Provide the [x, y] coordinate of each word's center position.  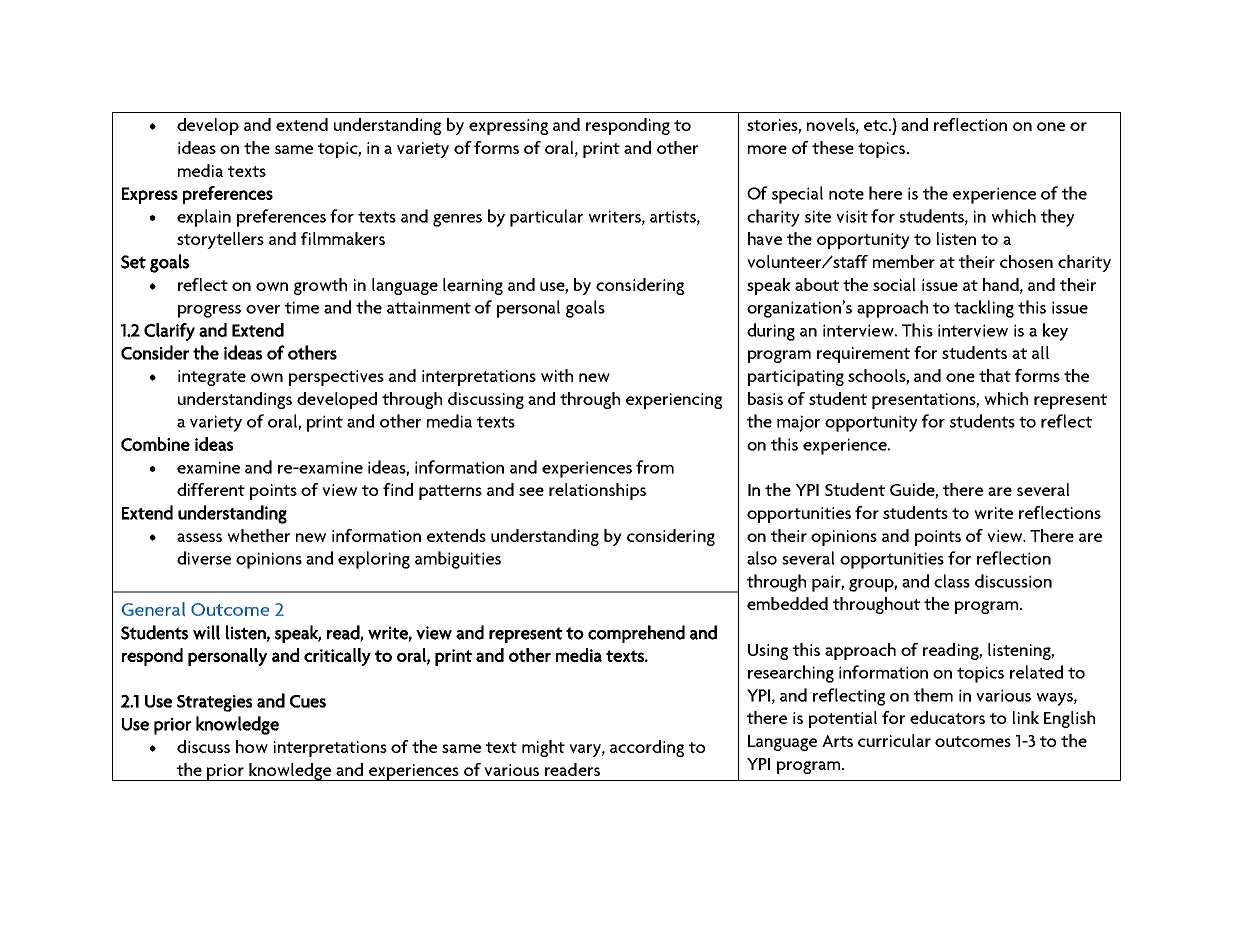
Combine [155, 444]
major [798, 423]
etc [877, 125]
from [655, 467]
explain [204, 218]
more [767, 149]
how [252, 746]
